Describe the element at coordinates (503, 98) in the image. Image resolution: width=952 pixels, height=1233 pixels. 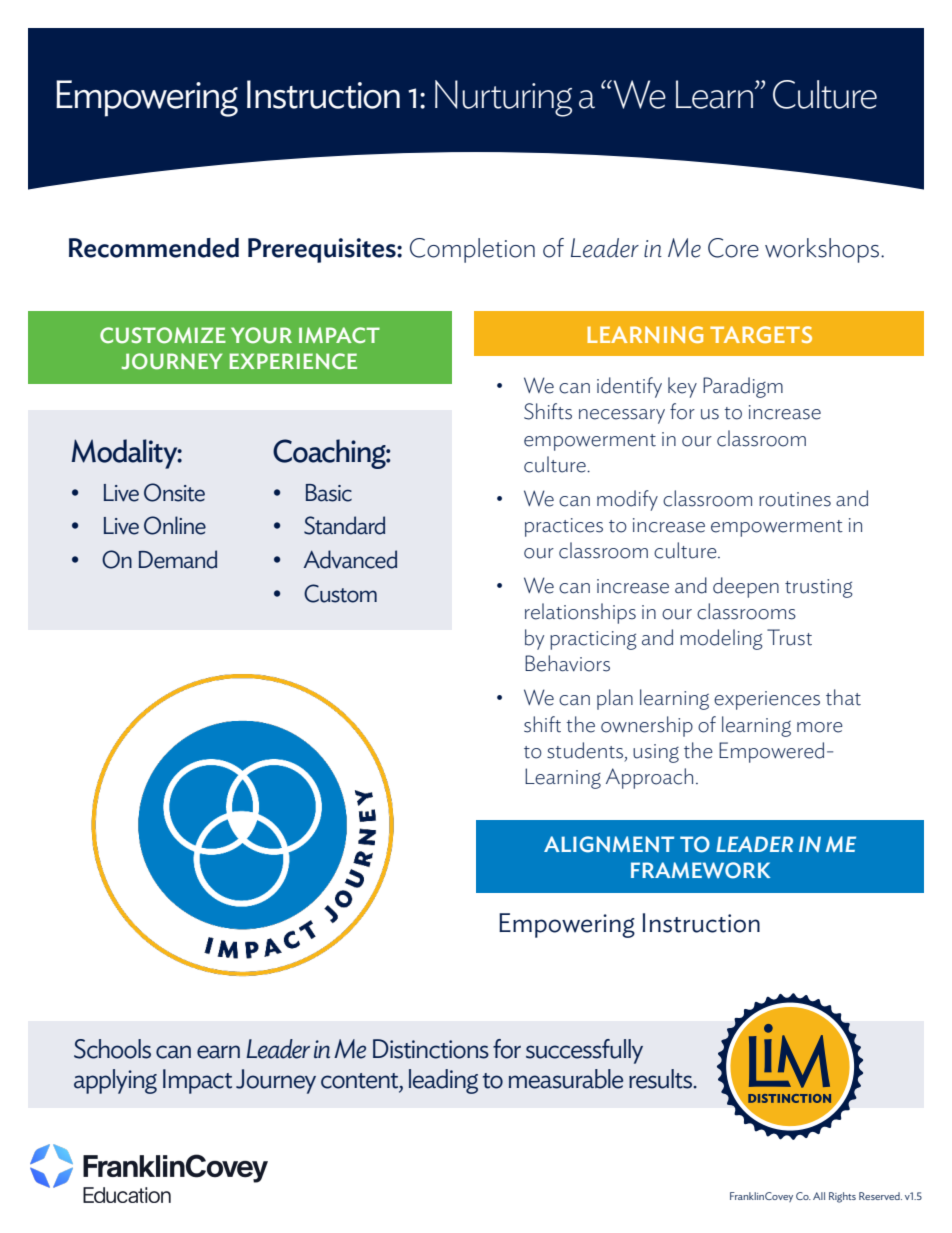
I see `Nurturing` at that location.
